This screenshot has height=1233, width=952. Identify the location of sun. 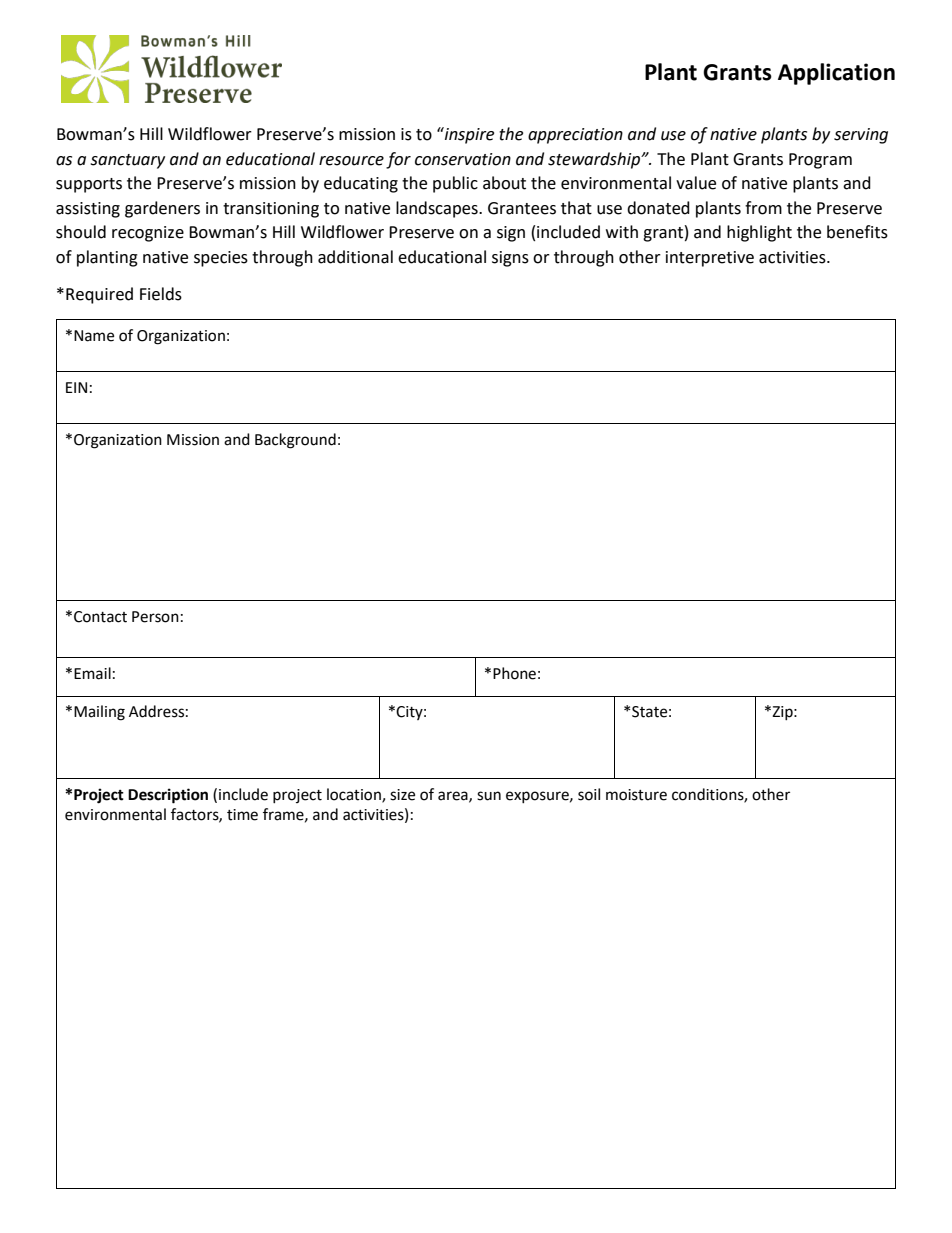
(489, 796).
